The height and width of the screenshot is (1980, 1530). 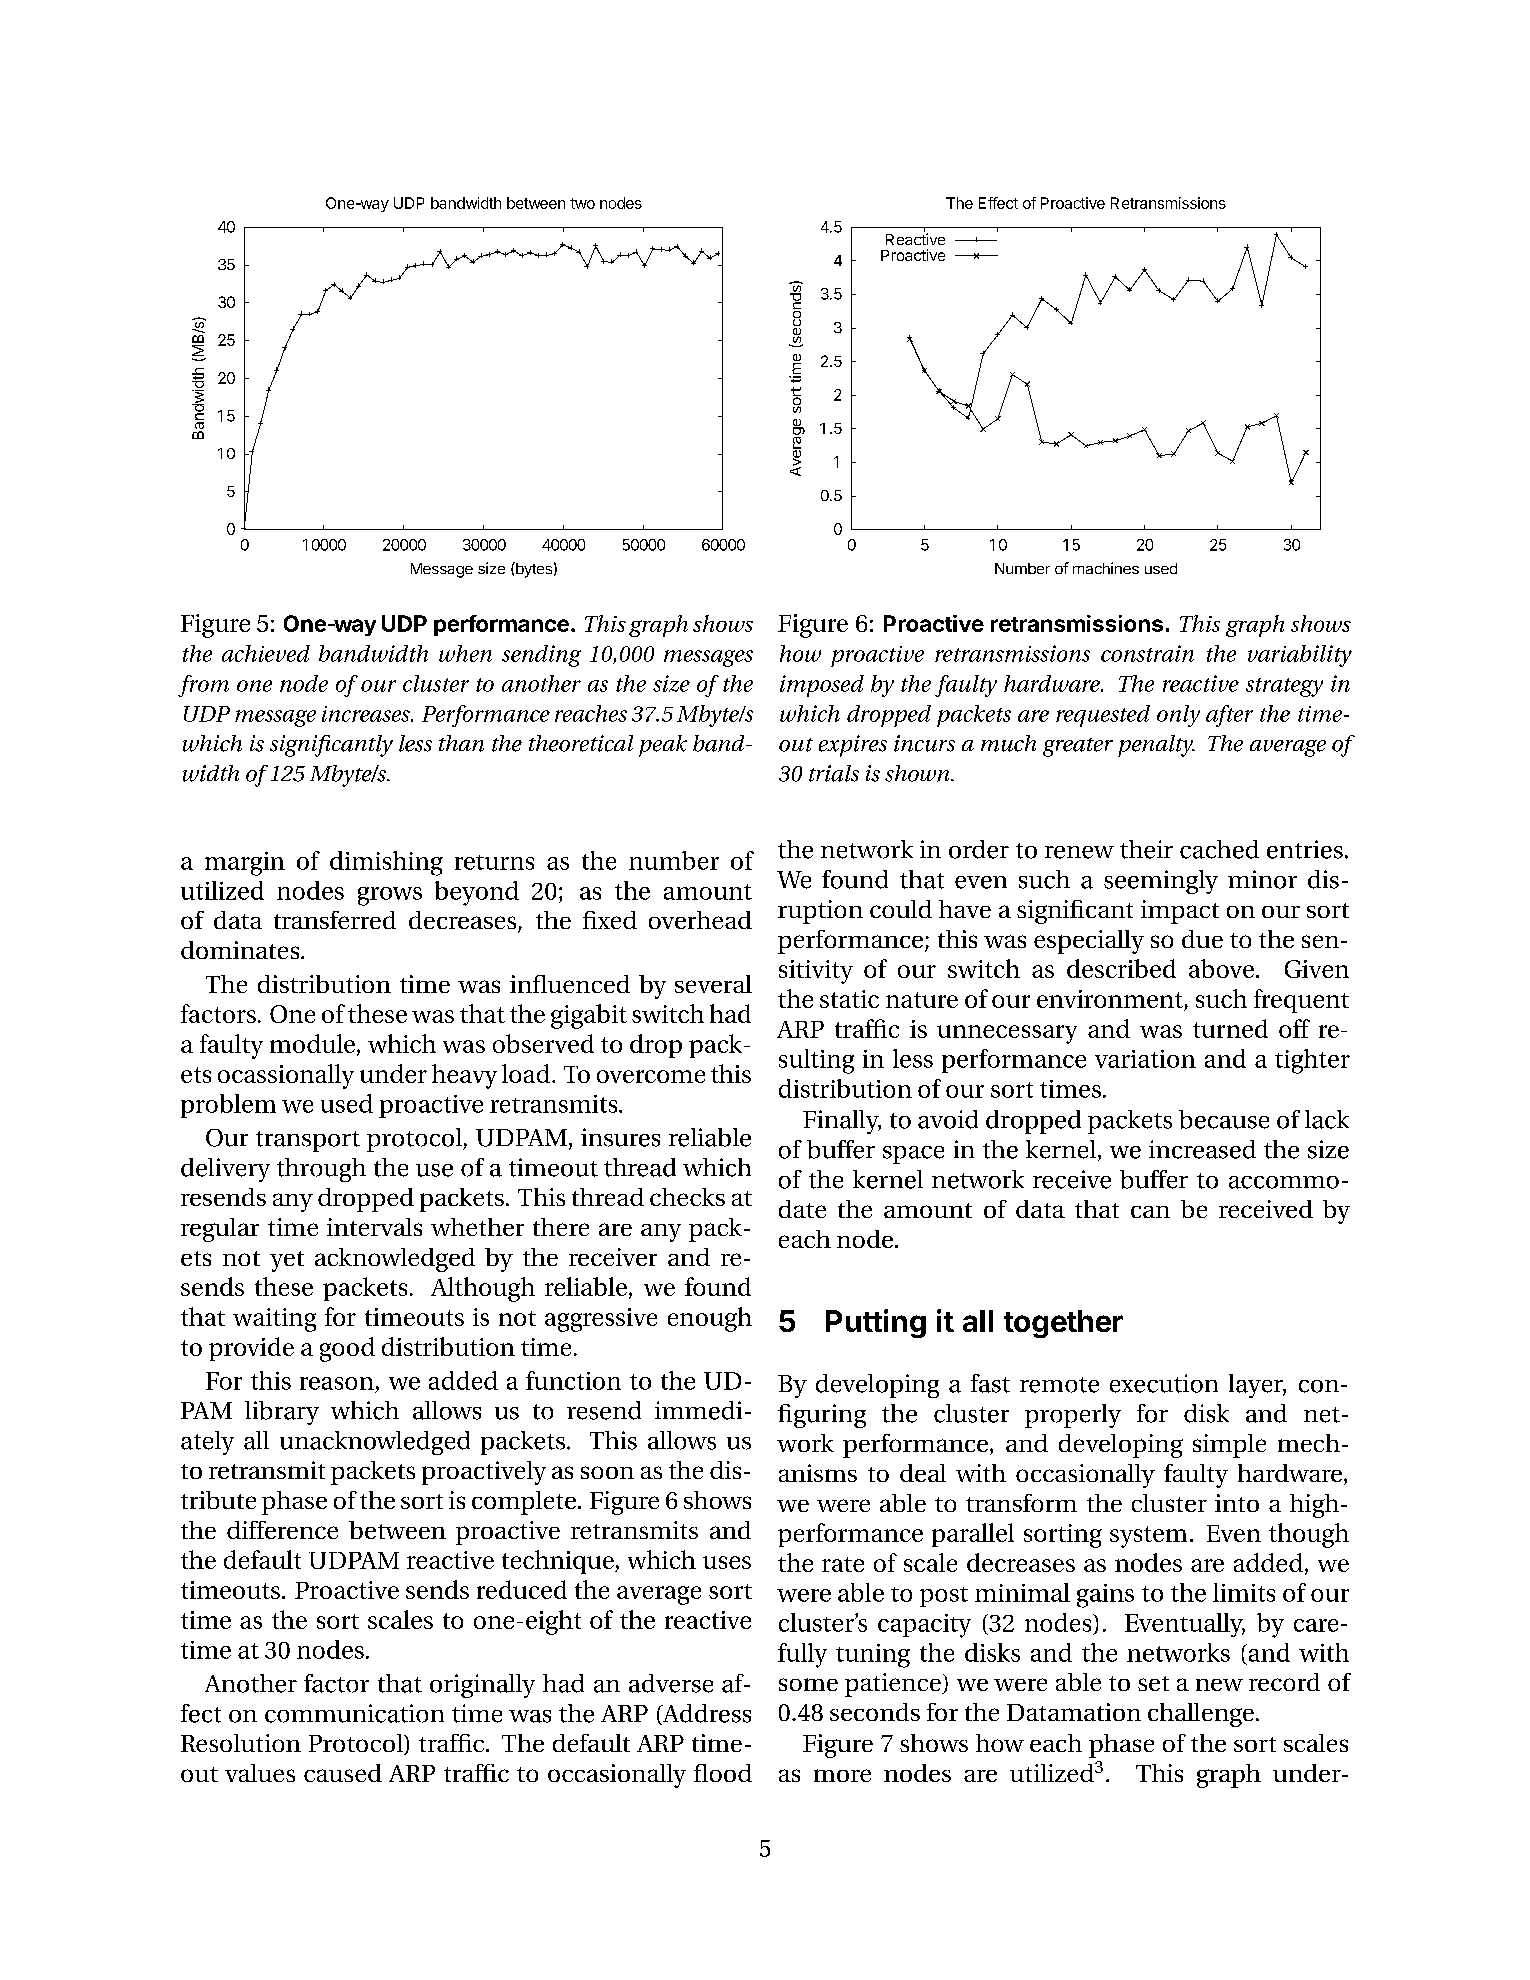 I want to click on reason, so click(x=337, y=1383).
